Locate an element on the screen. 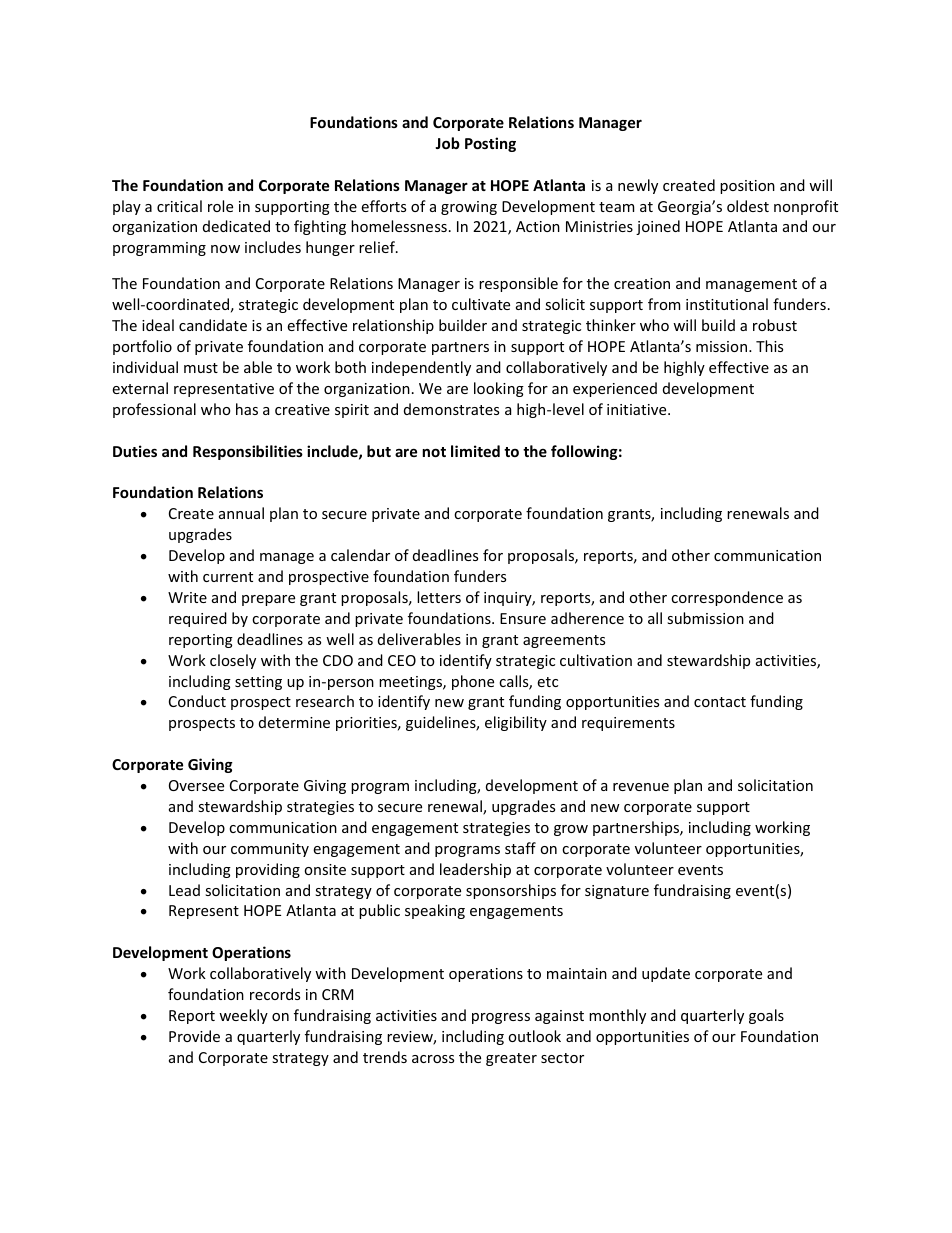 The image size is (952, 1233). Job is located at coordinates (447, 143).
